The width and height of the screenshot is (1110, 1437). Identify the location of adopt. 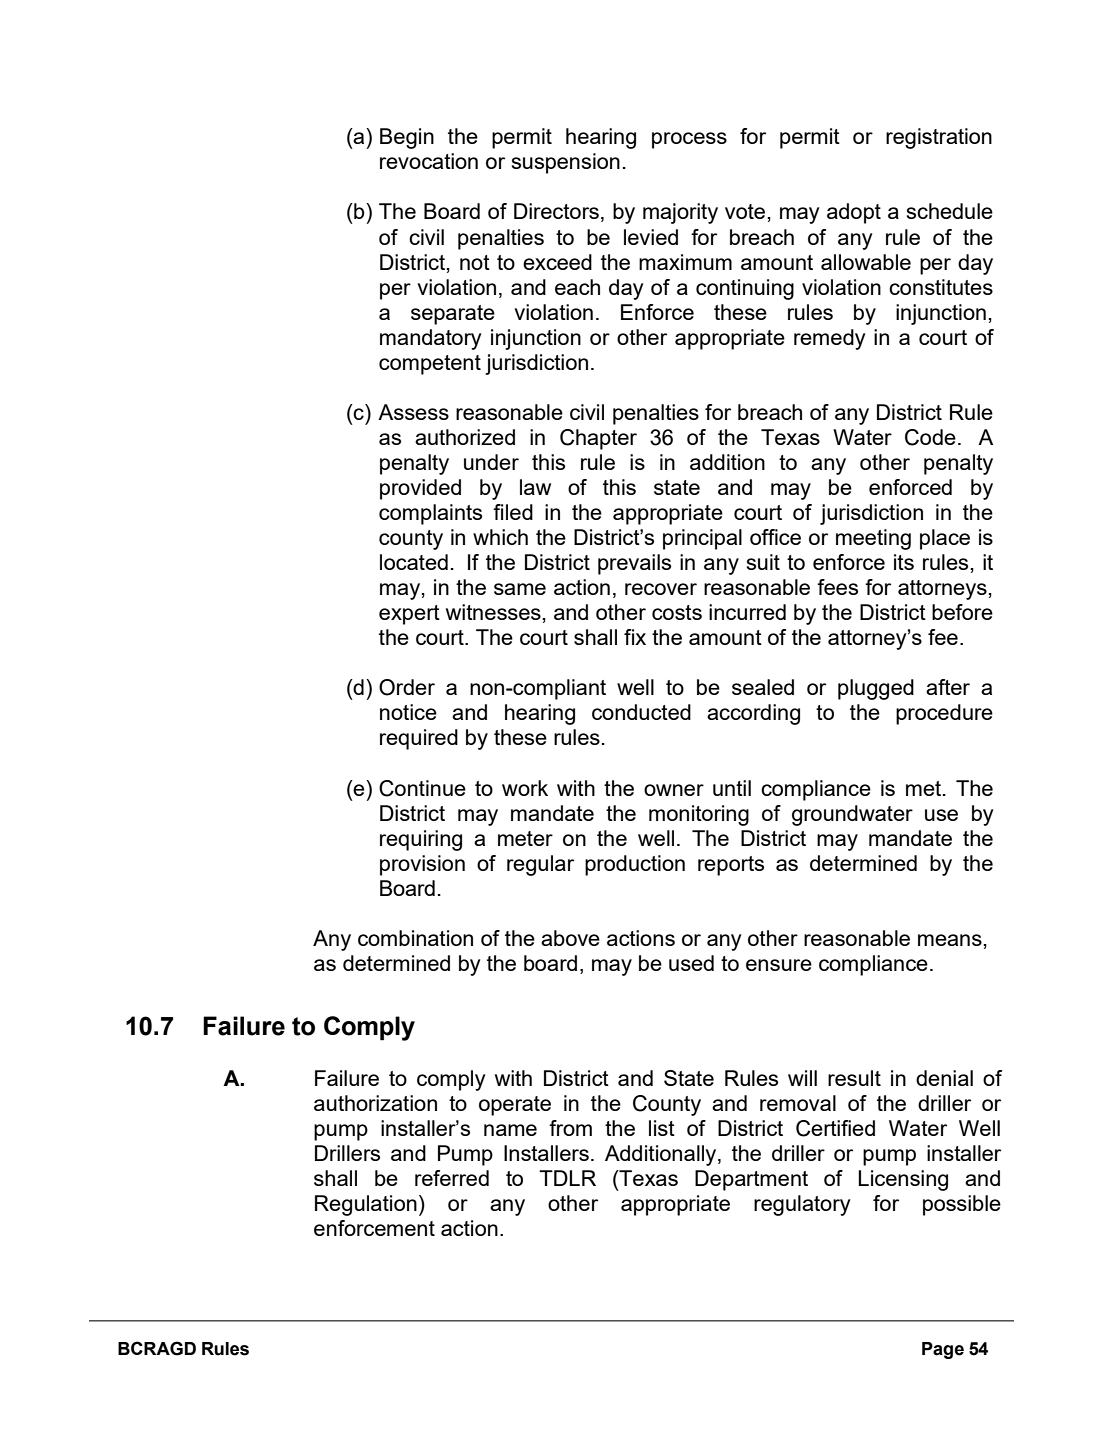
(854, 213).
